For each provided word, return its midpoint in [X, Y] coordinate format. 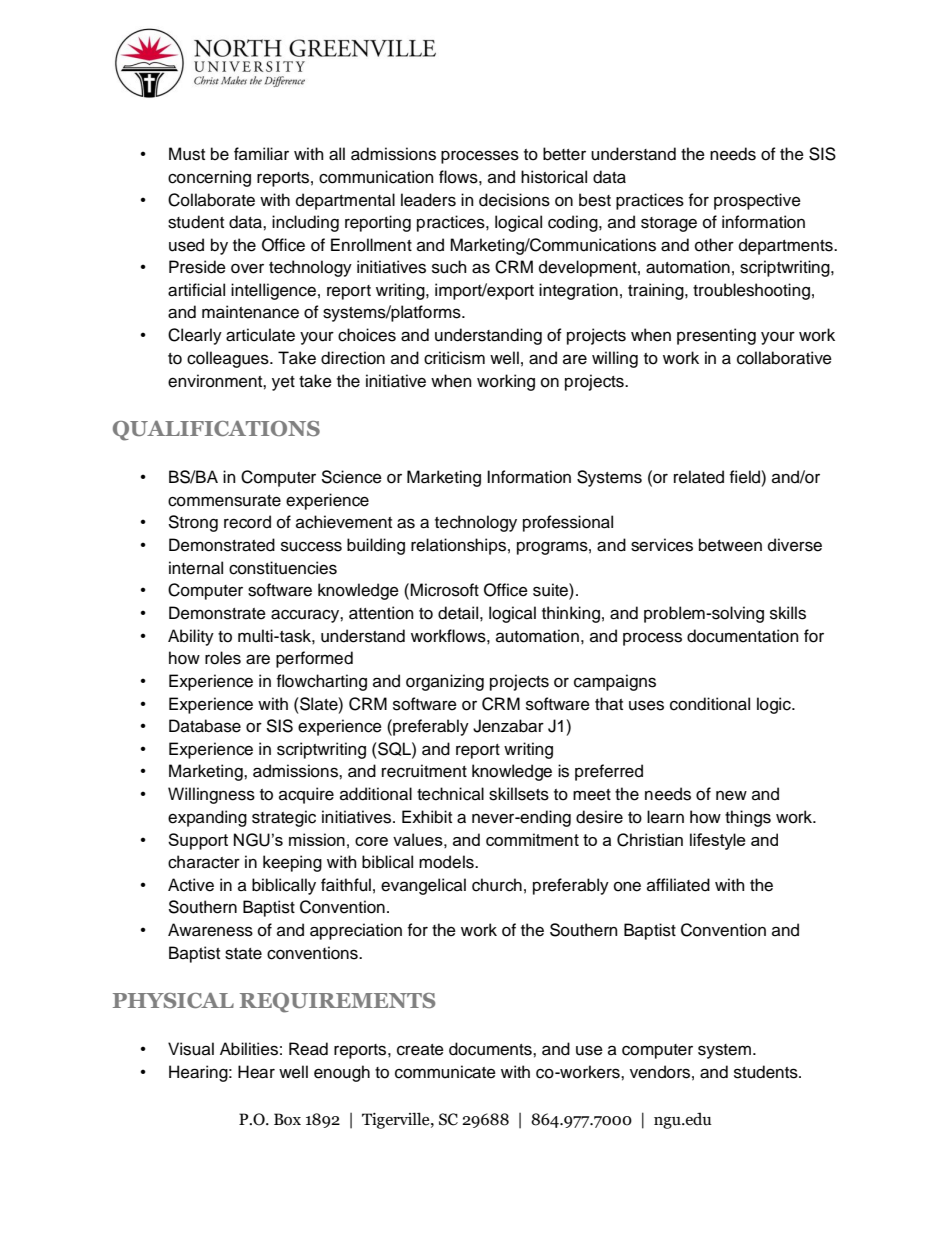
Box [287, 1119]
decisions [514, 200]
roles [223, 658]
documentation [743, 636]
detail [458, 613]
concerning [209, 178]
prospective [757, 201]
